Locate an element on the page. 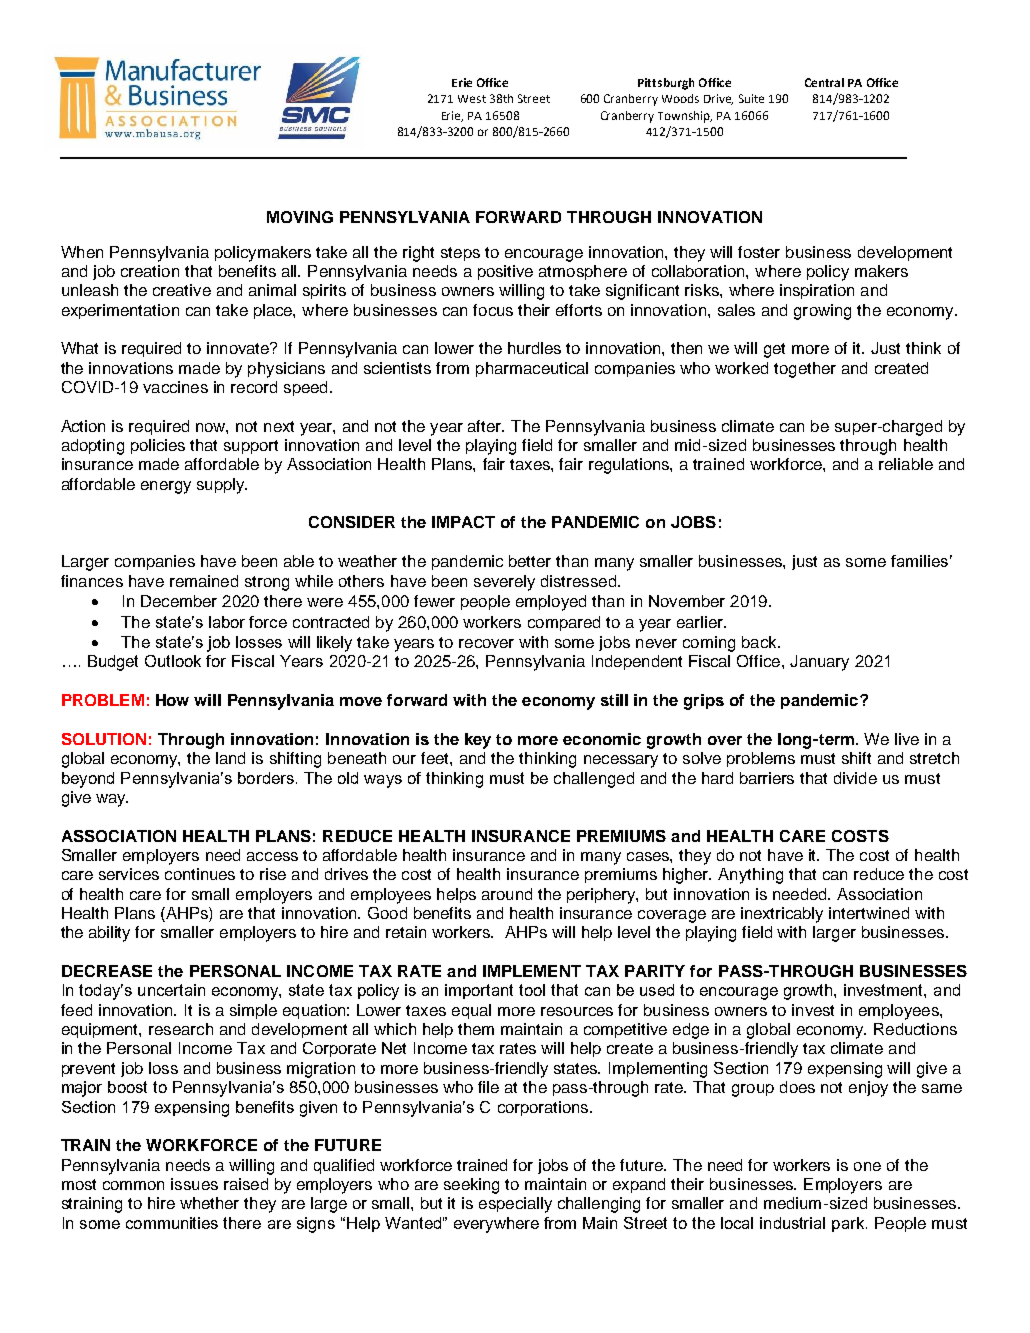 This image has height=1333, width=1030. compared is located at coordinates (564, 623).
